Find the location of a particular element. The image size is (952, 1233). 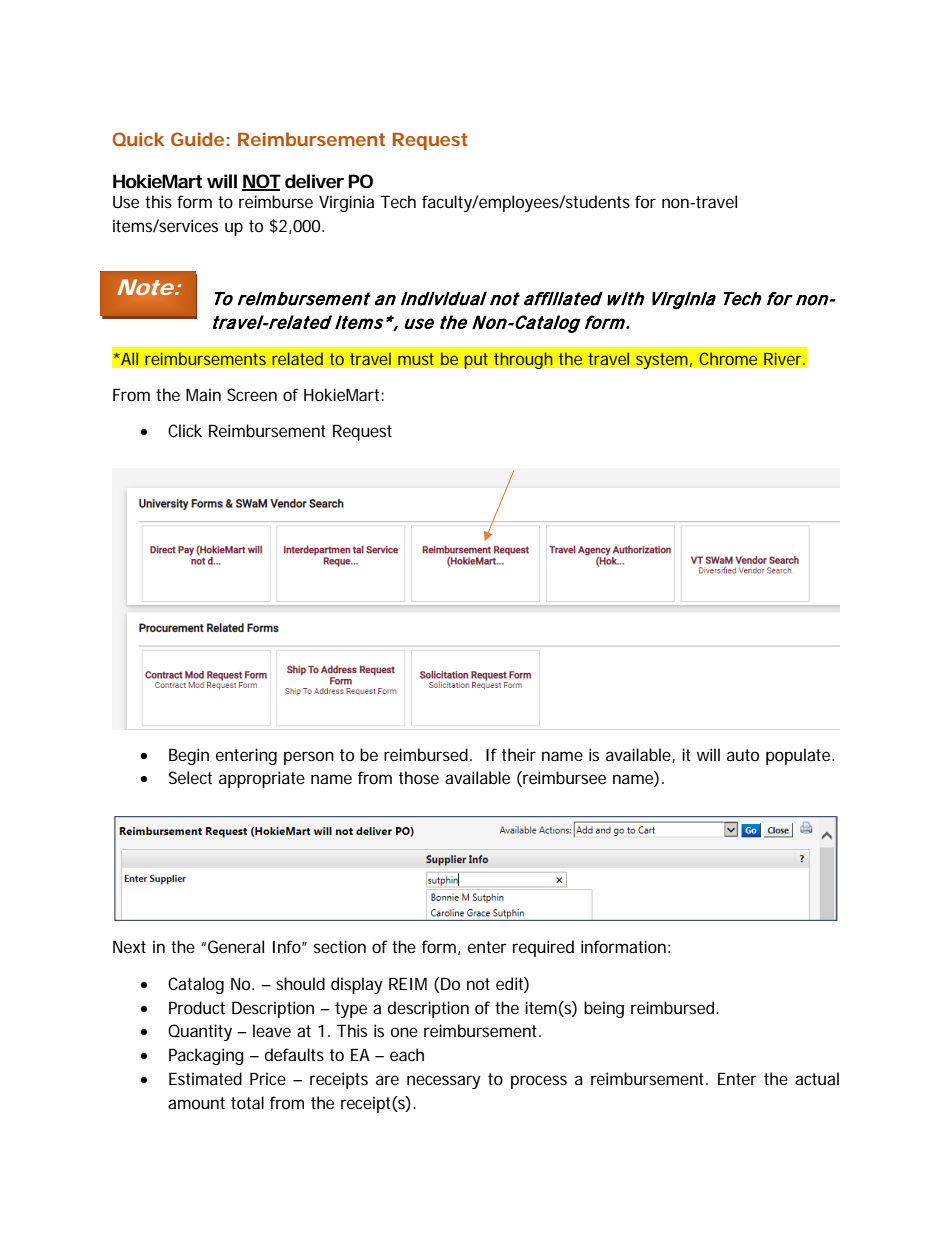

necessary is located at coordinates (444, 1082).
